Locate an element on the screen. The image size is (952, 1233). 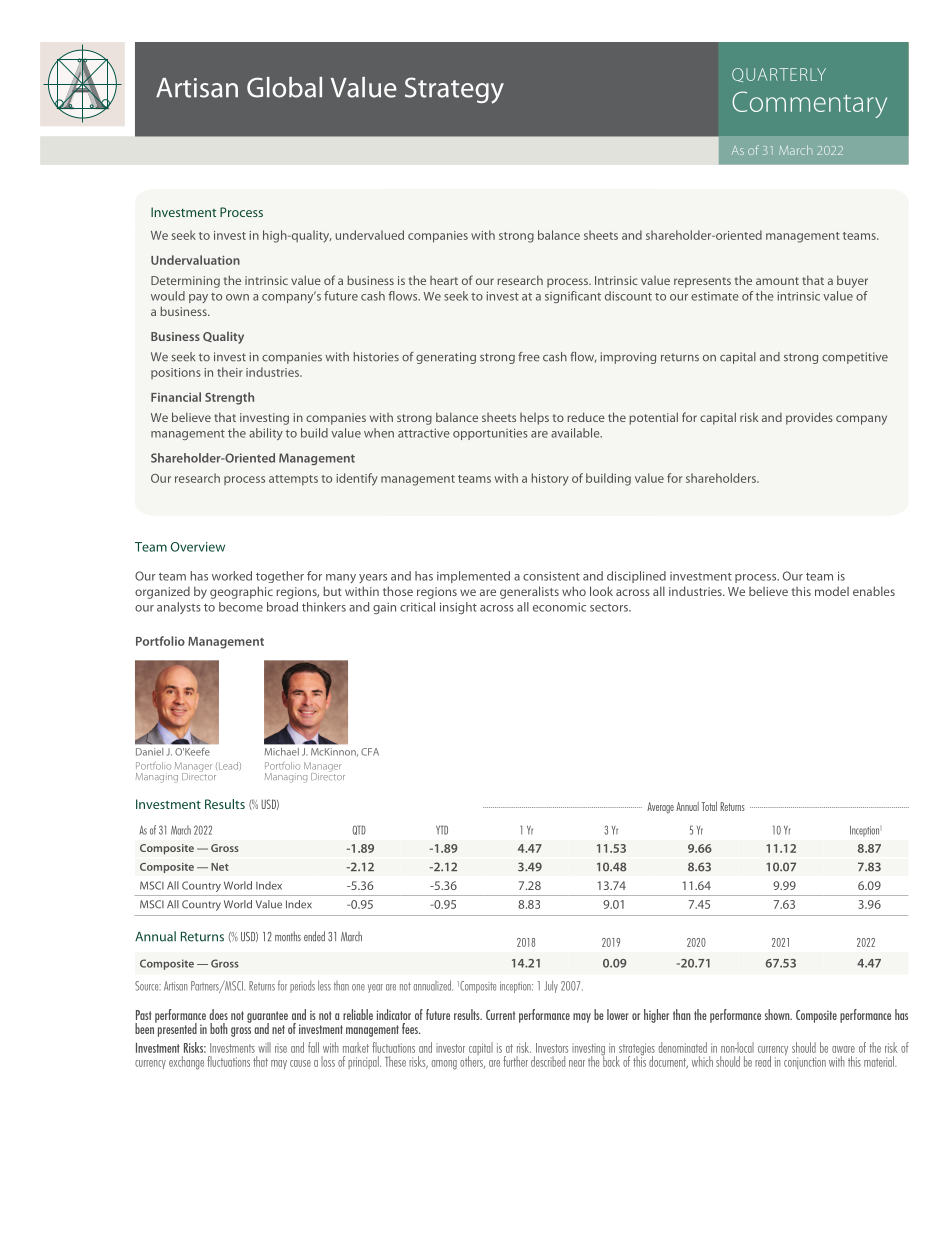
Current is located at coordinates (500, 1015).
